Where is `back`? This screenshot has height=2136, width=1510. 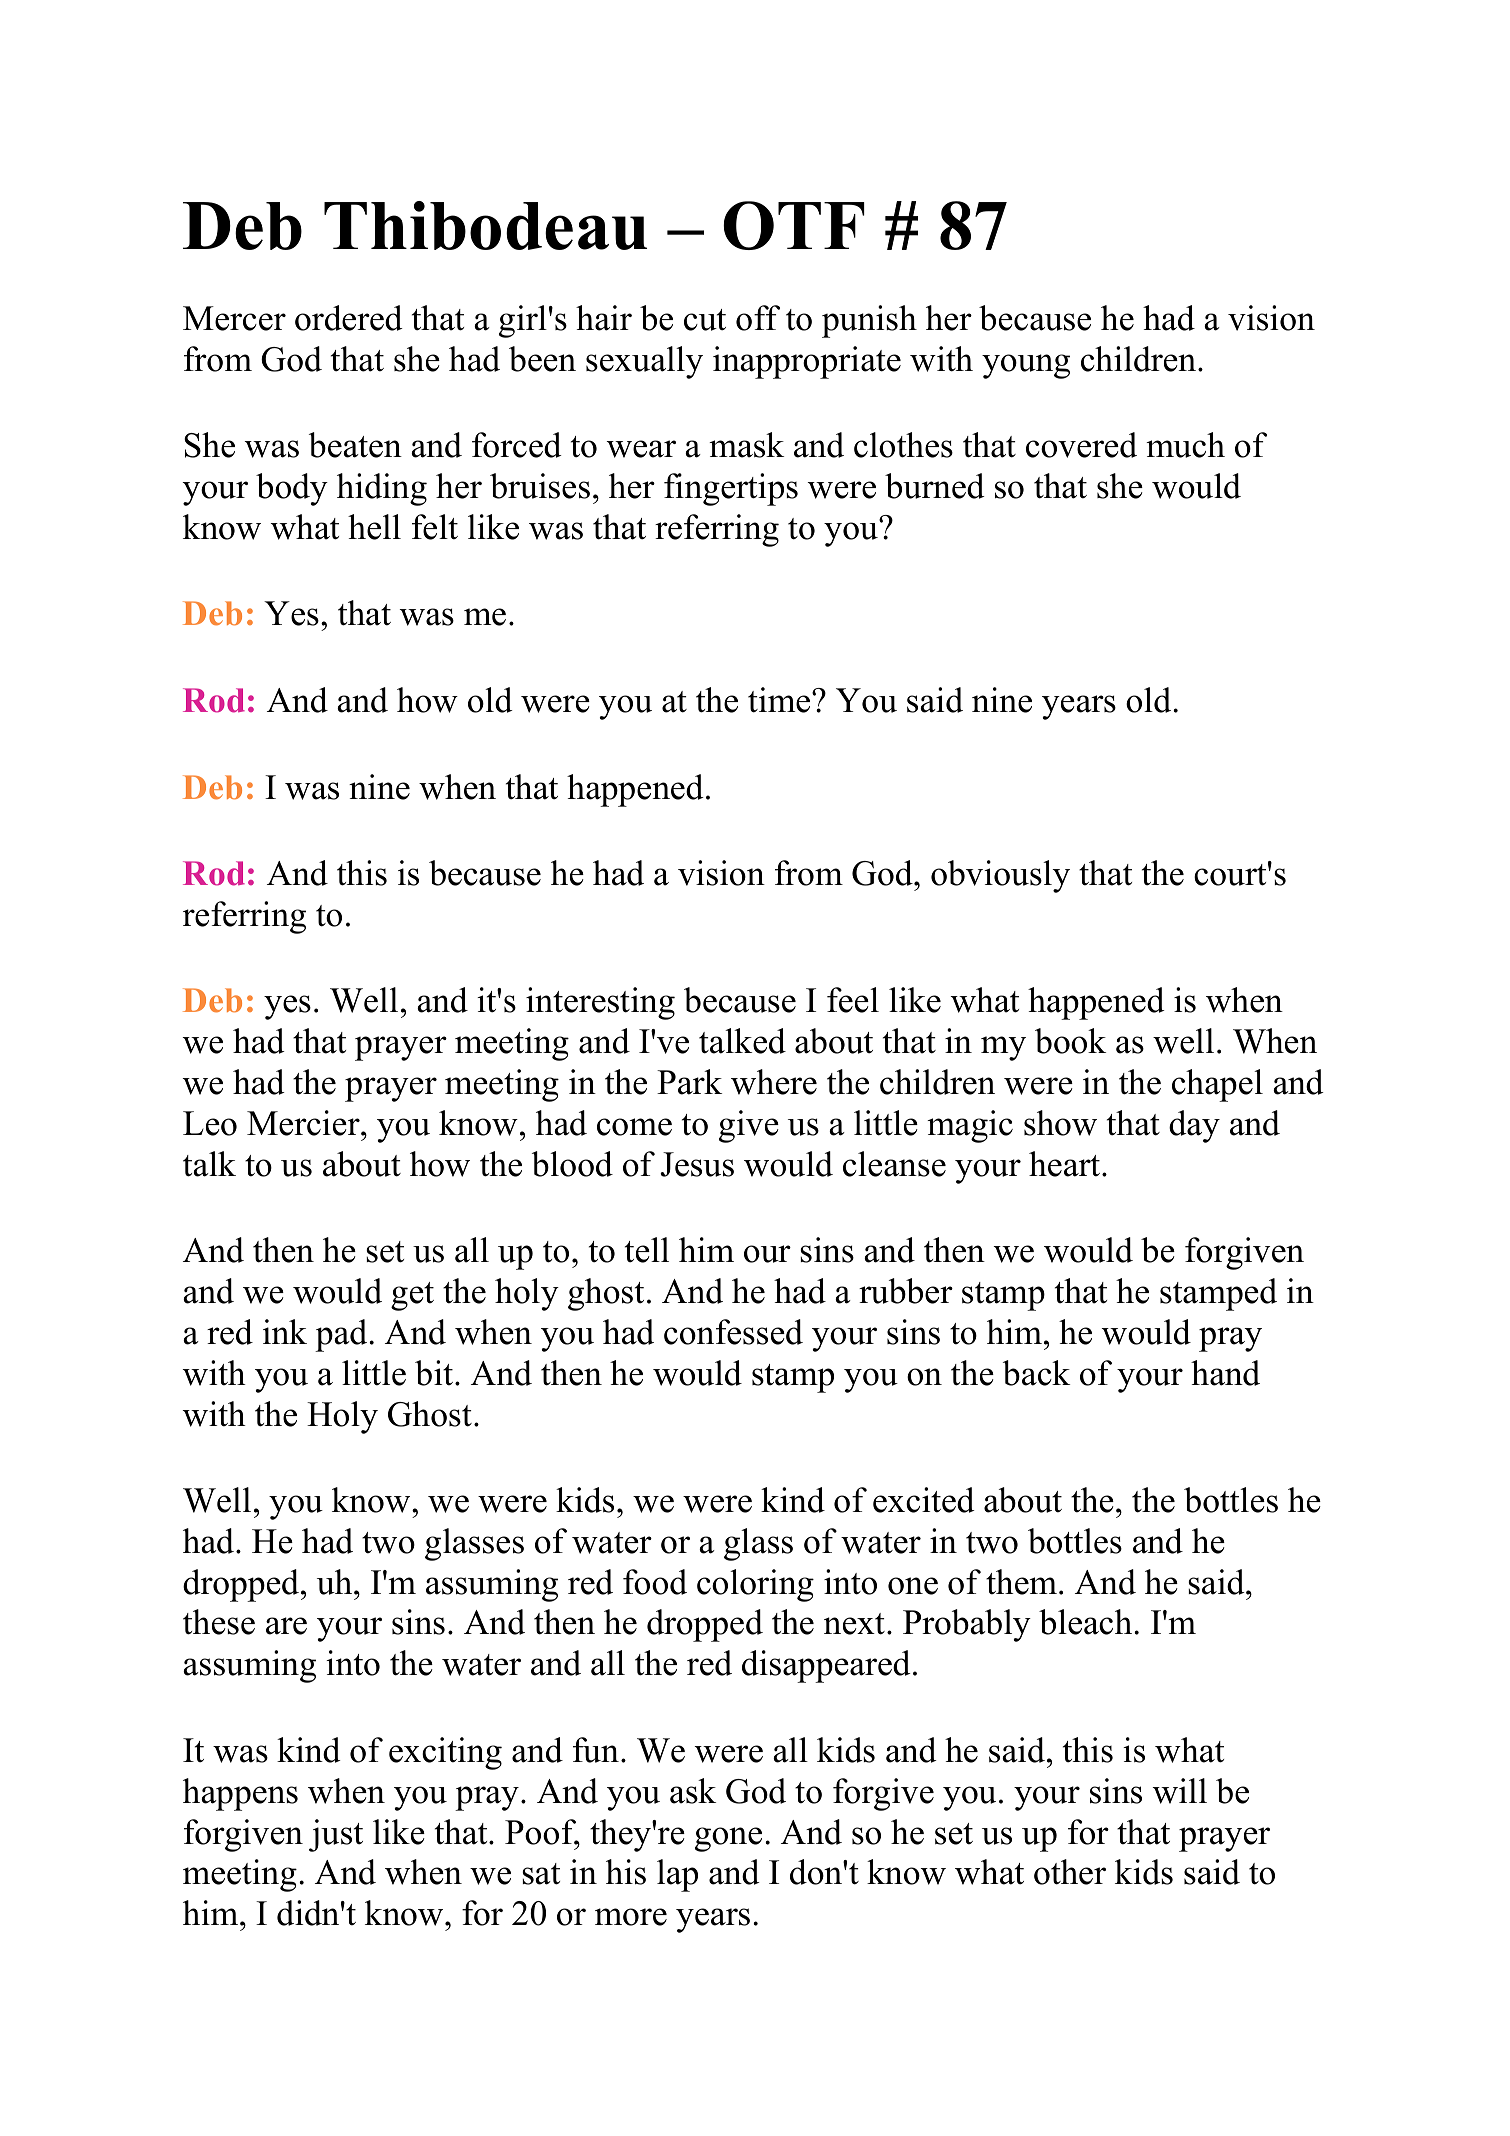 back is located at coordinates (1036, 1373).
